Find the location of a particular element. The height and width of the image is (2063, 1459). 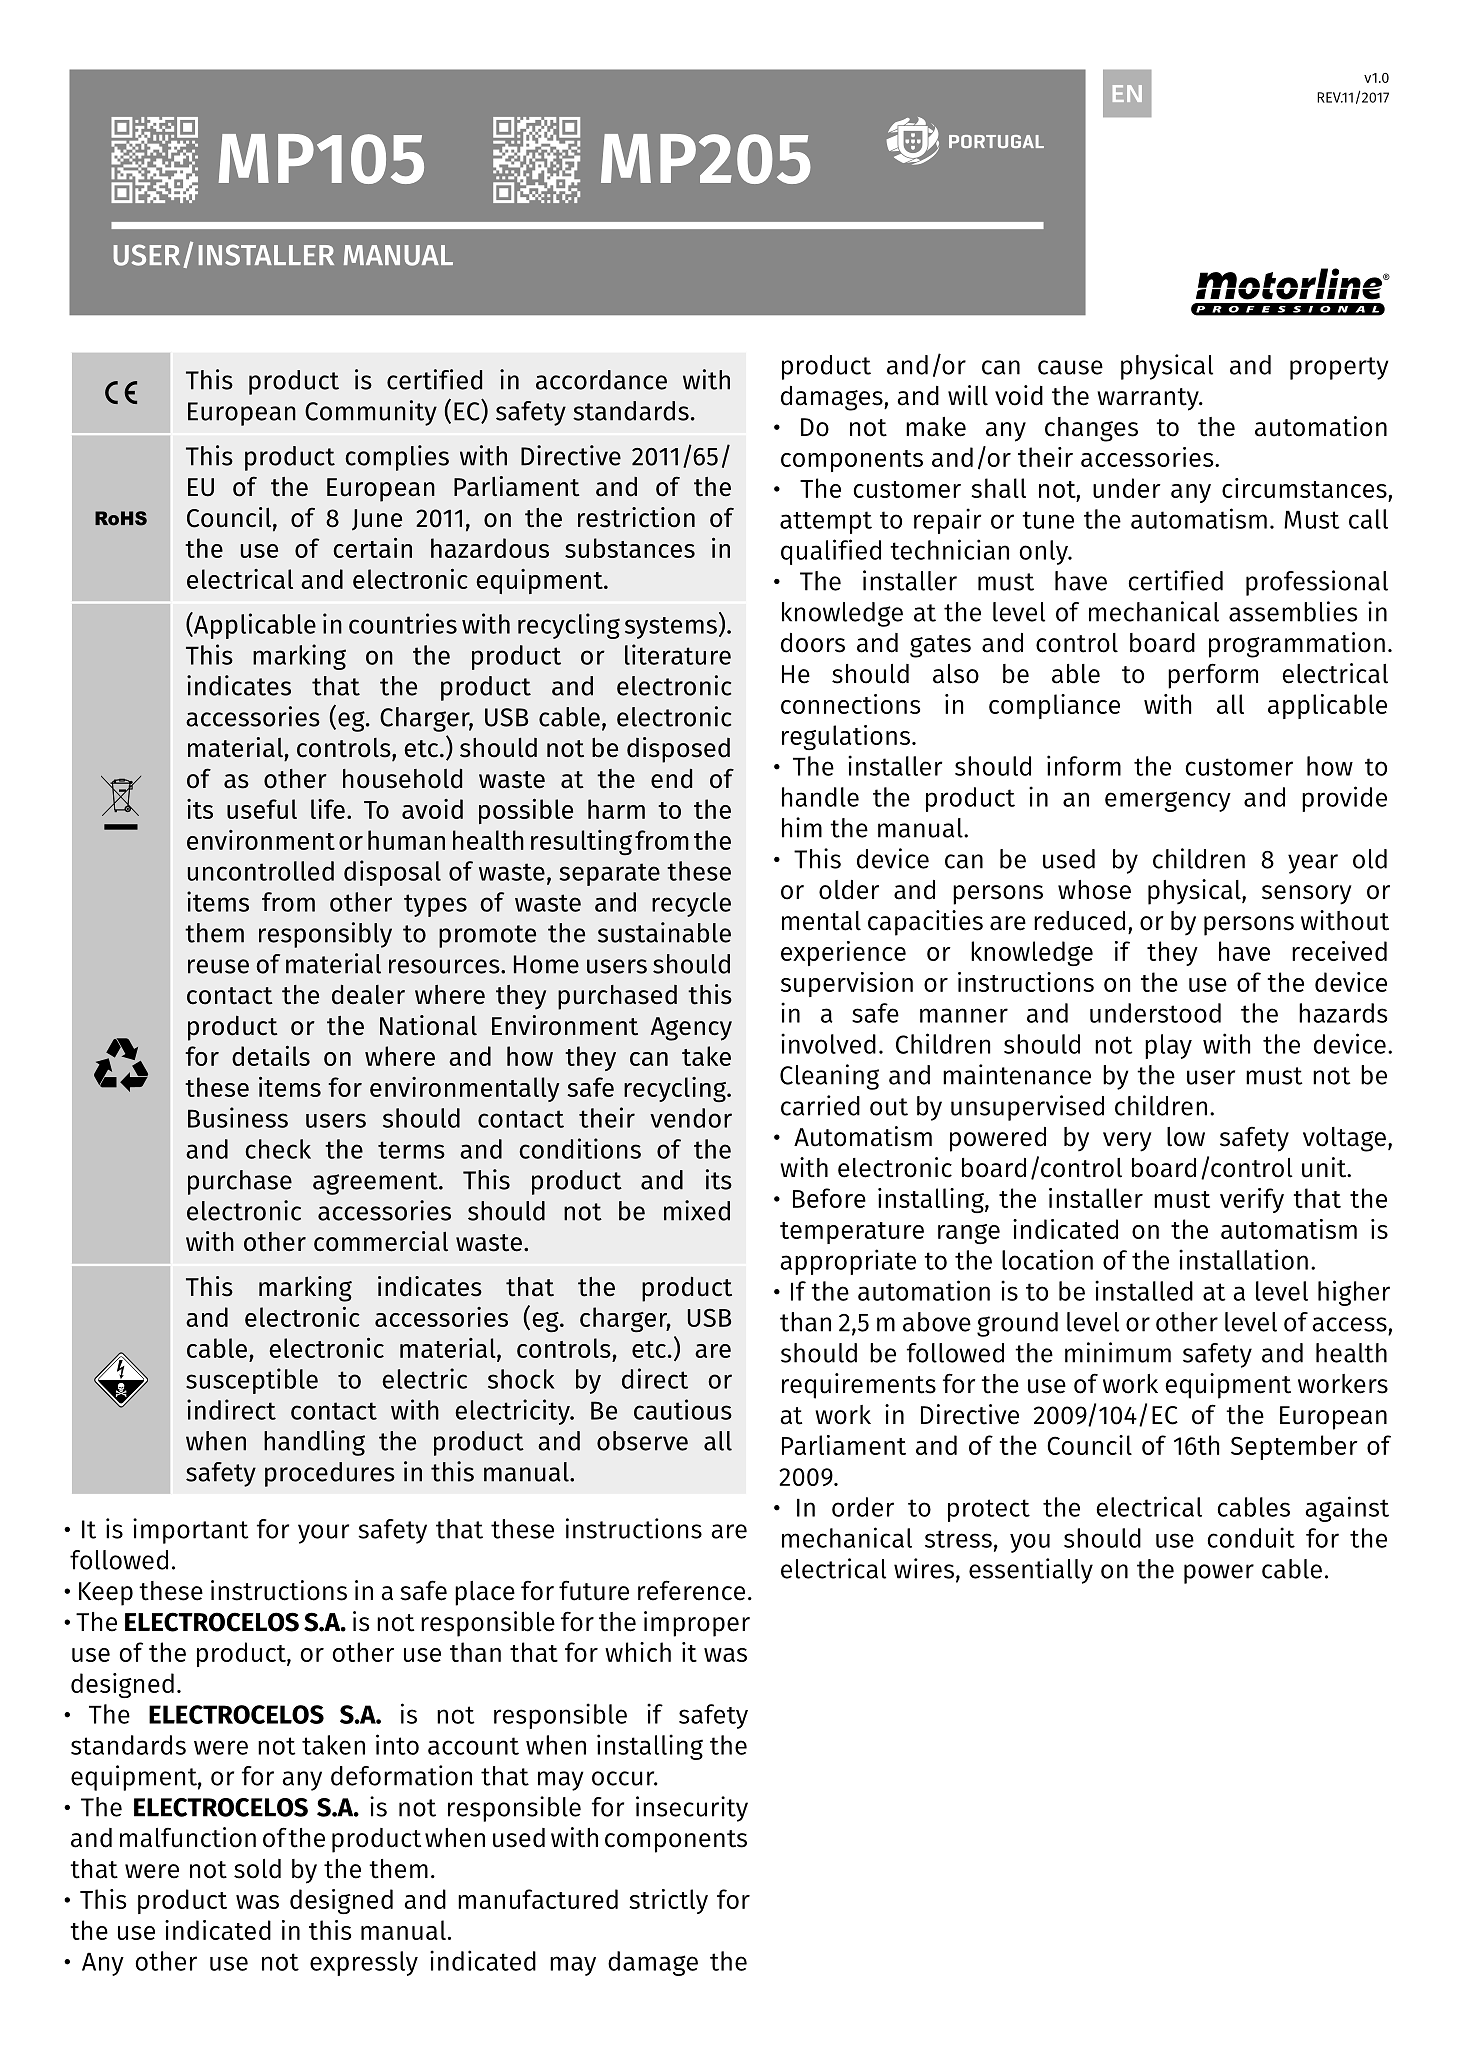

verify is located at coordinates (1252, 1200).
